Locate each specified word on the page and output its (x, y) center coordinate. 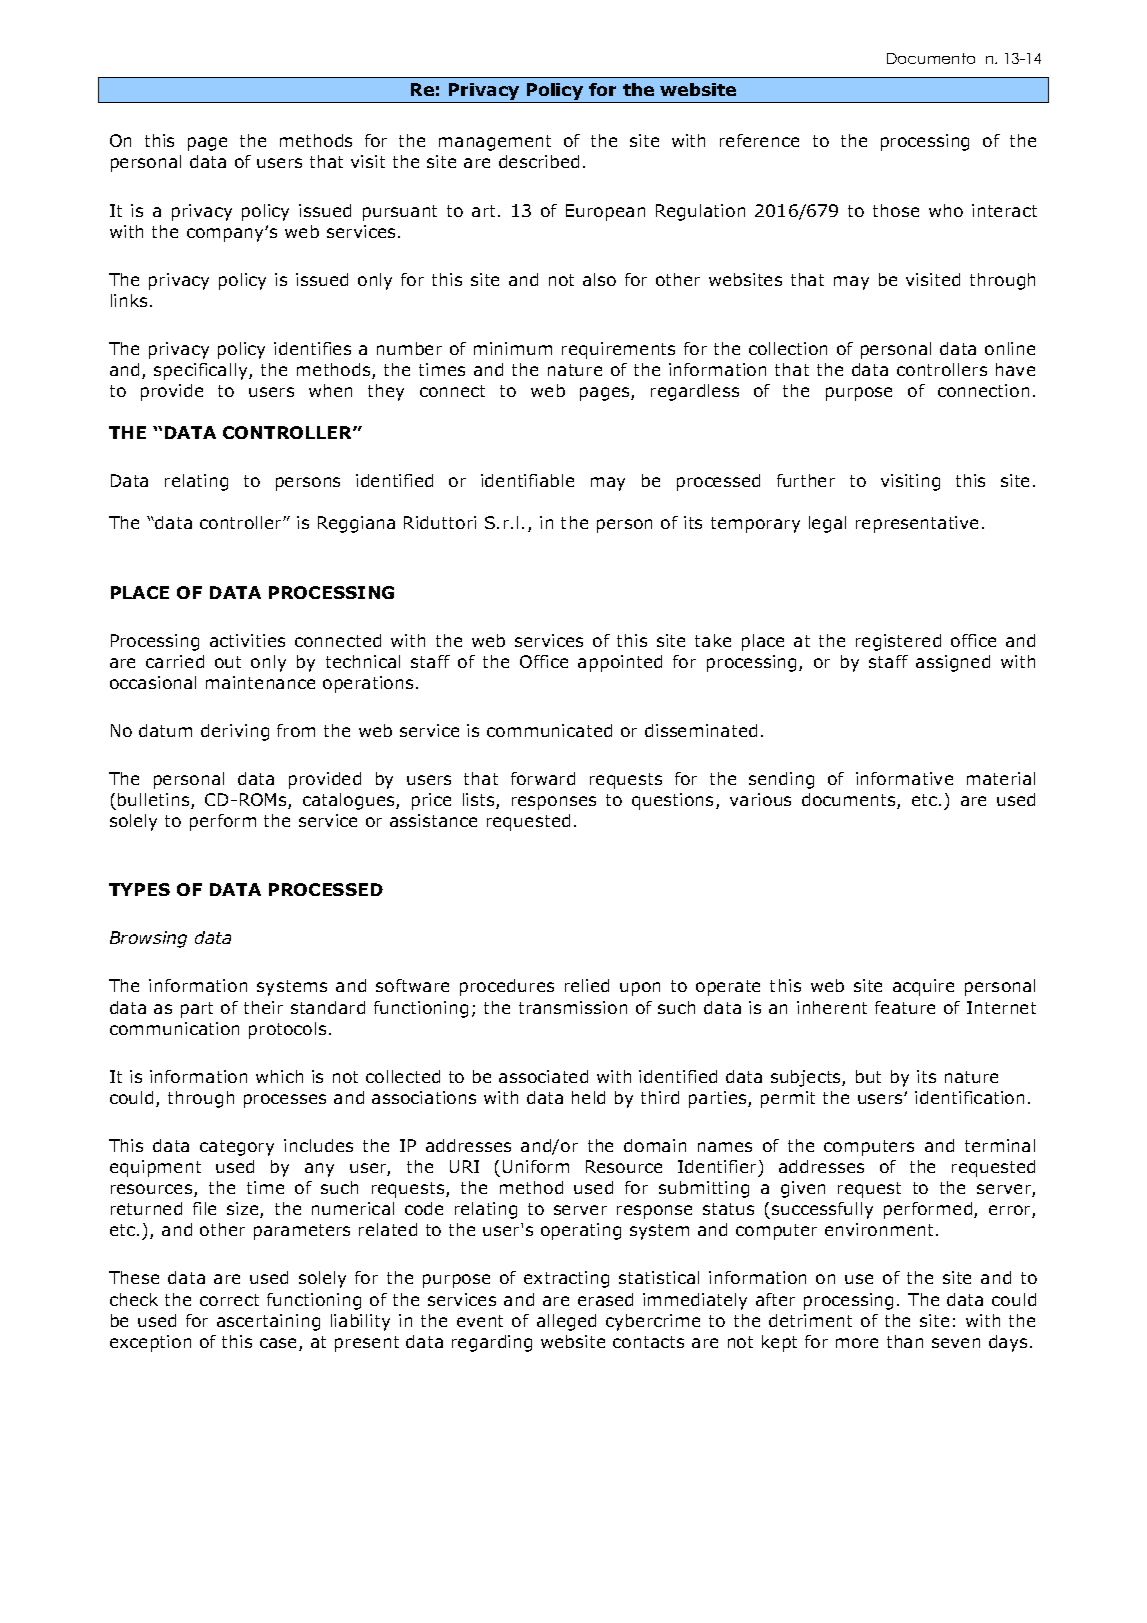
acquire (923, 987)
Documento (931, 58)
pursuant (400, 213)
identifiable (527, 480)
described (539, 161)
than (905, 1341)
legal (827, 524)
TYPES (139, 889)
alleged (566, 1322)
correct (229, 1300)
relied (587, 985)
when (330, 390)
